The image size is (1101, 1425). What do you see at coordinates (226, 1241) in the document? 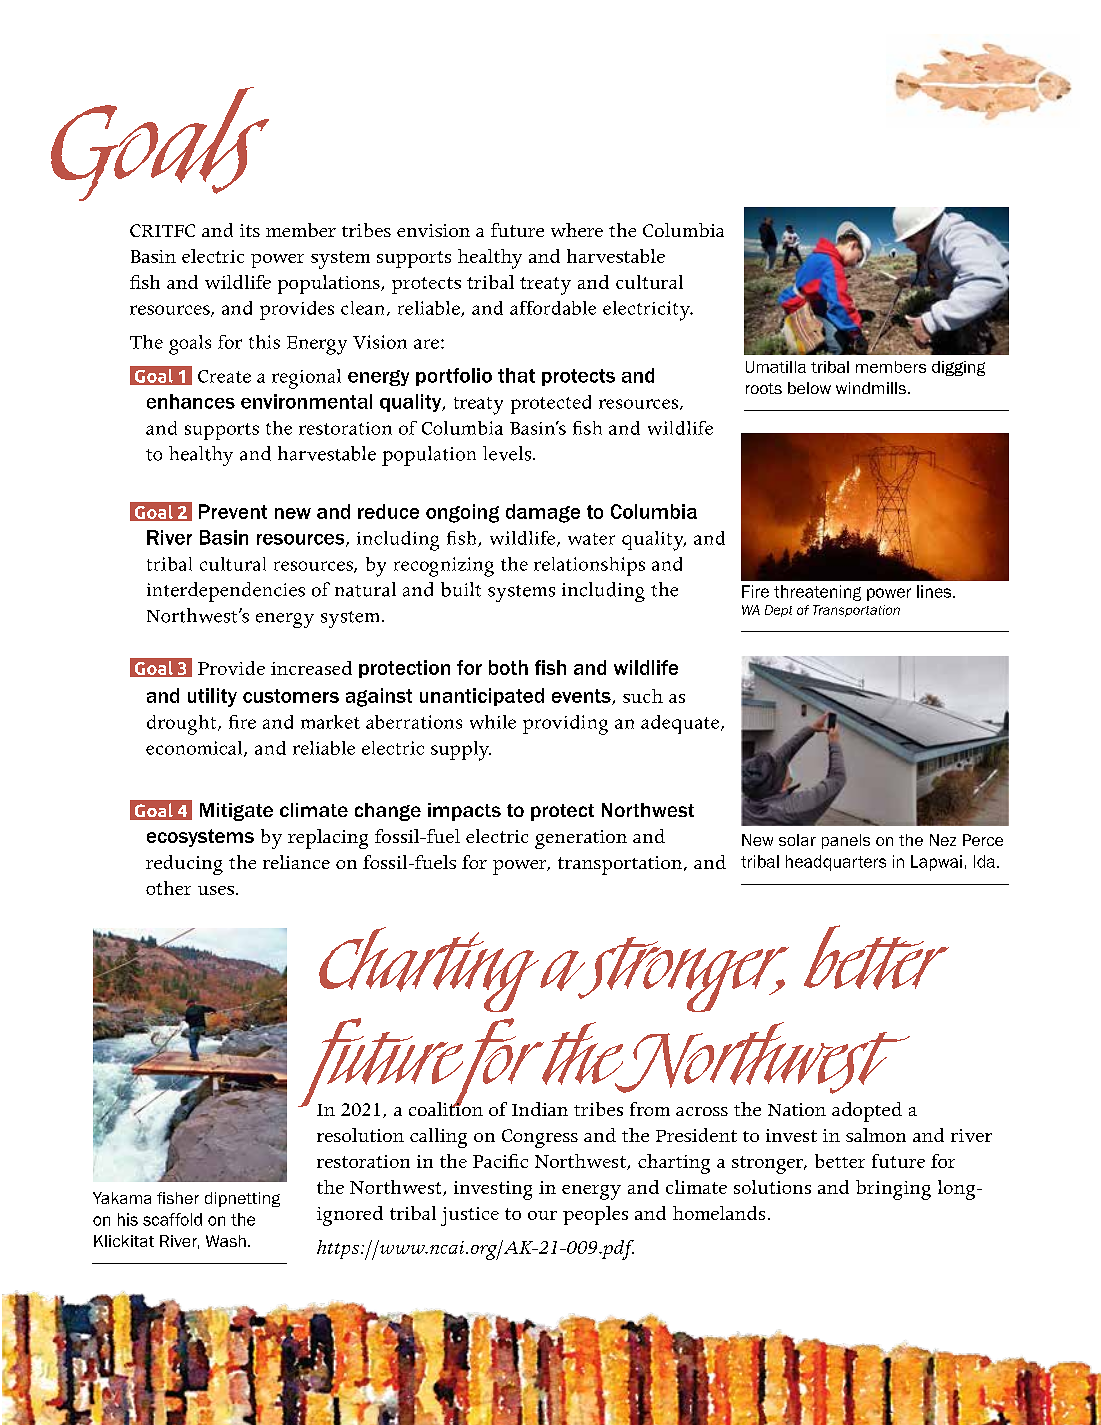
I see `Wash` at bounding box center [226, 1241].
